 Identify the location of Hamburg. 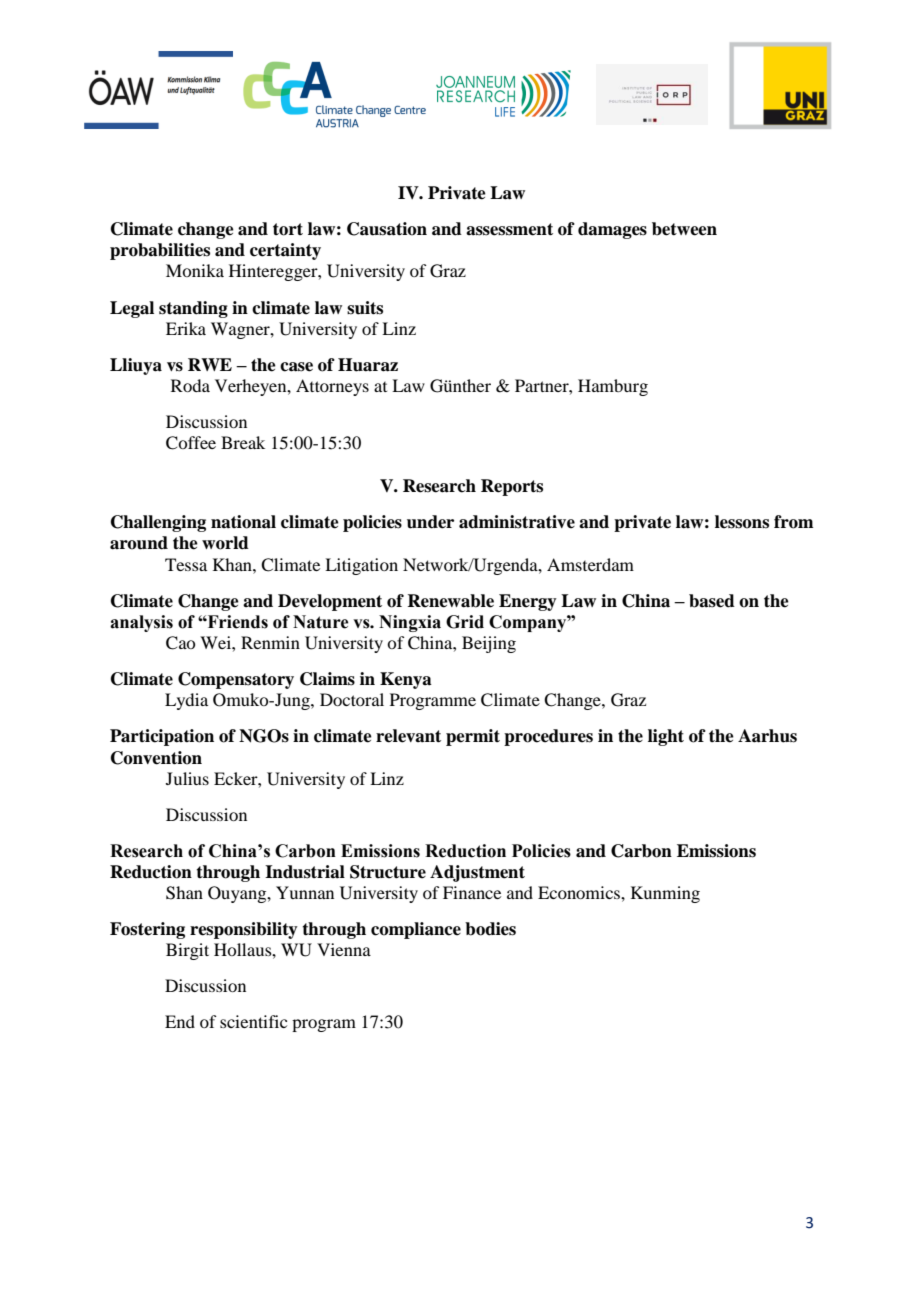
(613, 387).
